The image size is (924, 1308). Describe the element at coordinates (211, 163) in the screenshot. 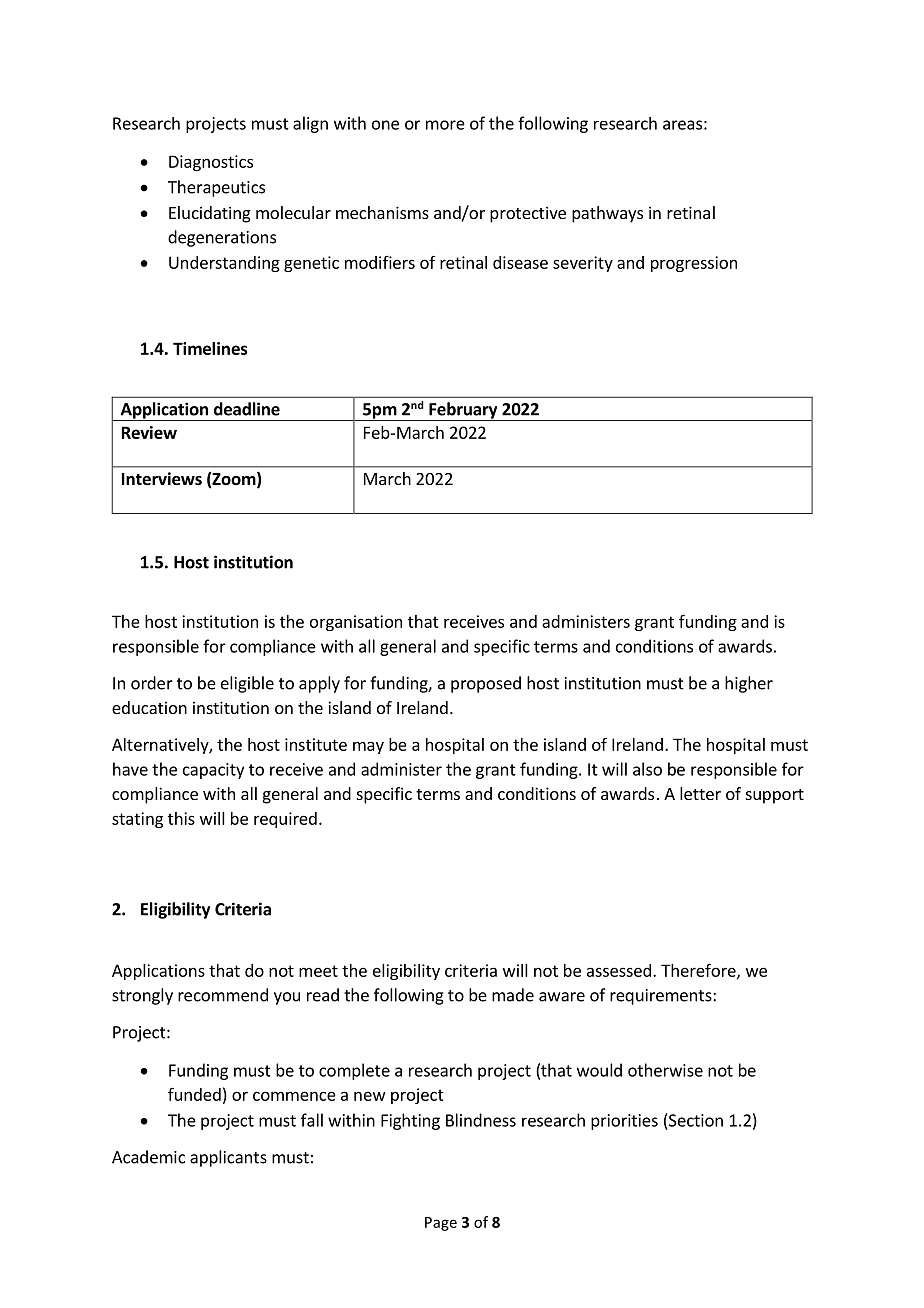

I see `Diagnostics` at that location.
